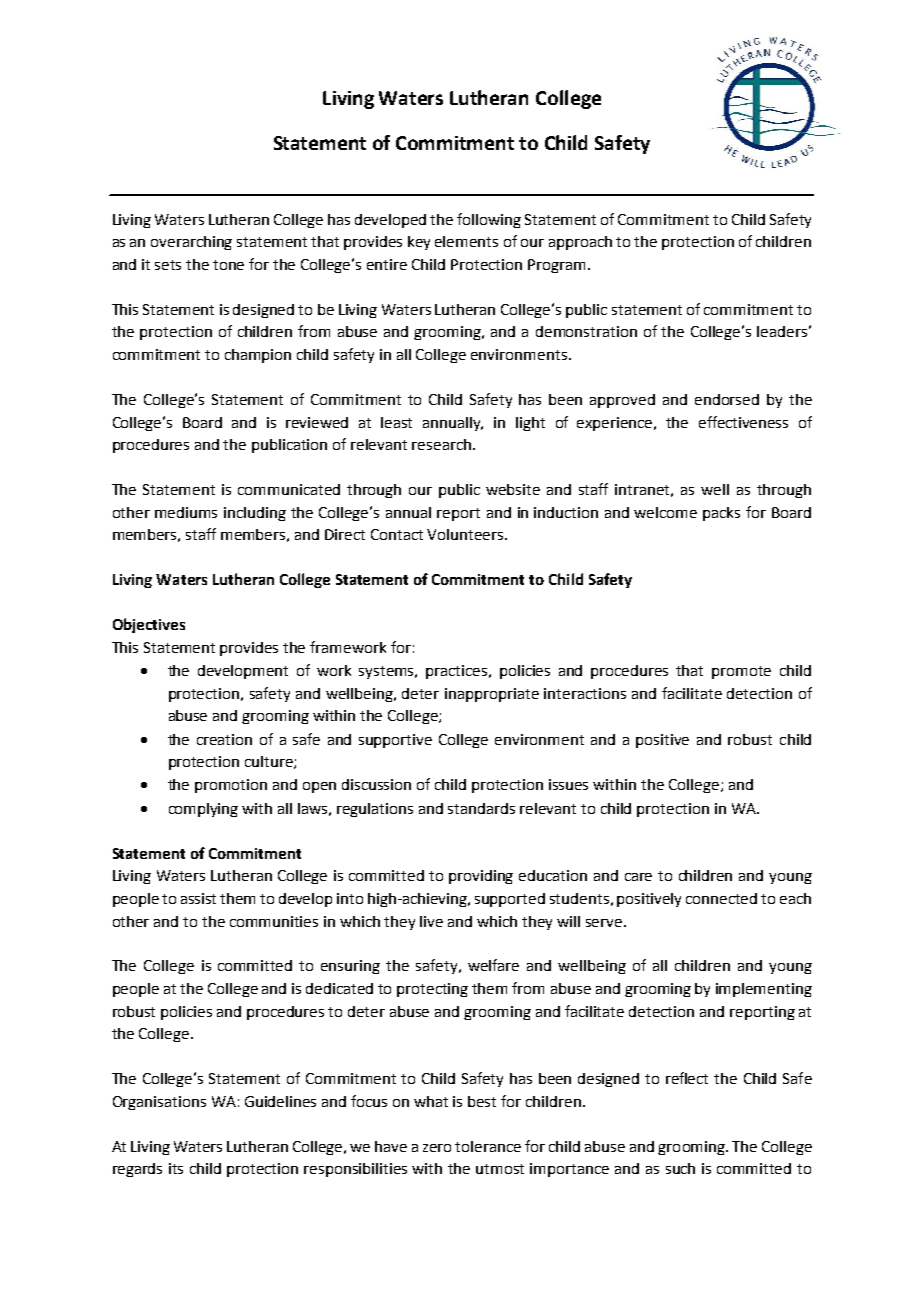  I want to click on standards, so click(481, 808).
